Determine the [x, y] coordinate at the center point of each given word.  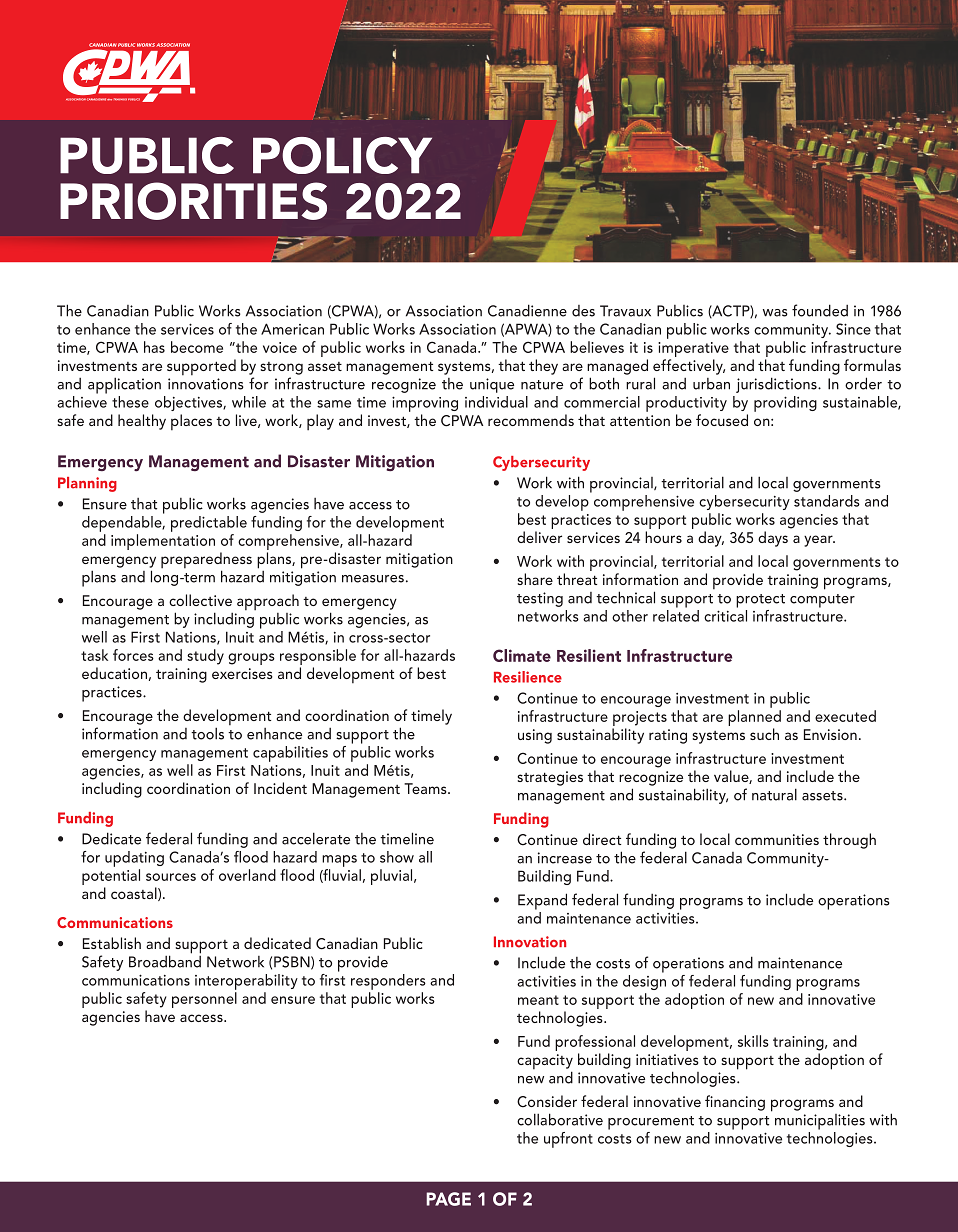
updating [134, 859]
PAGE [448, 1199]
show [397, 857]
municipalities [820, 1122]
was [775, 313]
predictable [209, 524]
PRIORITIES [193, 201]
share [535, 579]
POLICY [342, 155]
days [773, 539]
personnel [204, 1000]
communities [777, 839]
